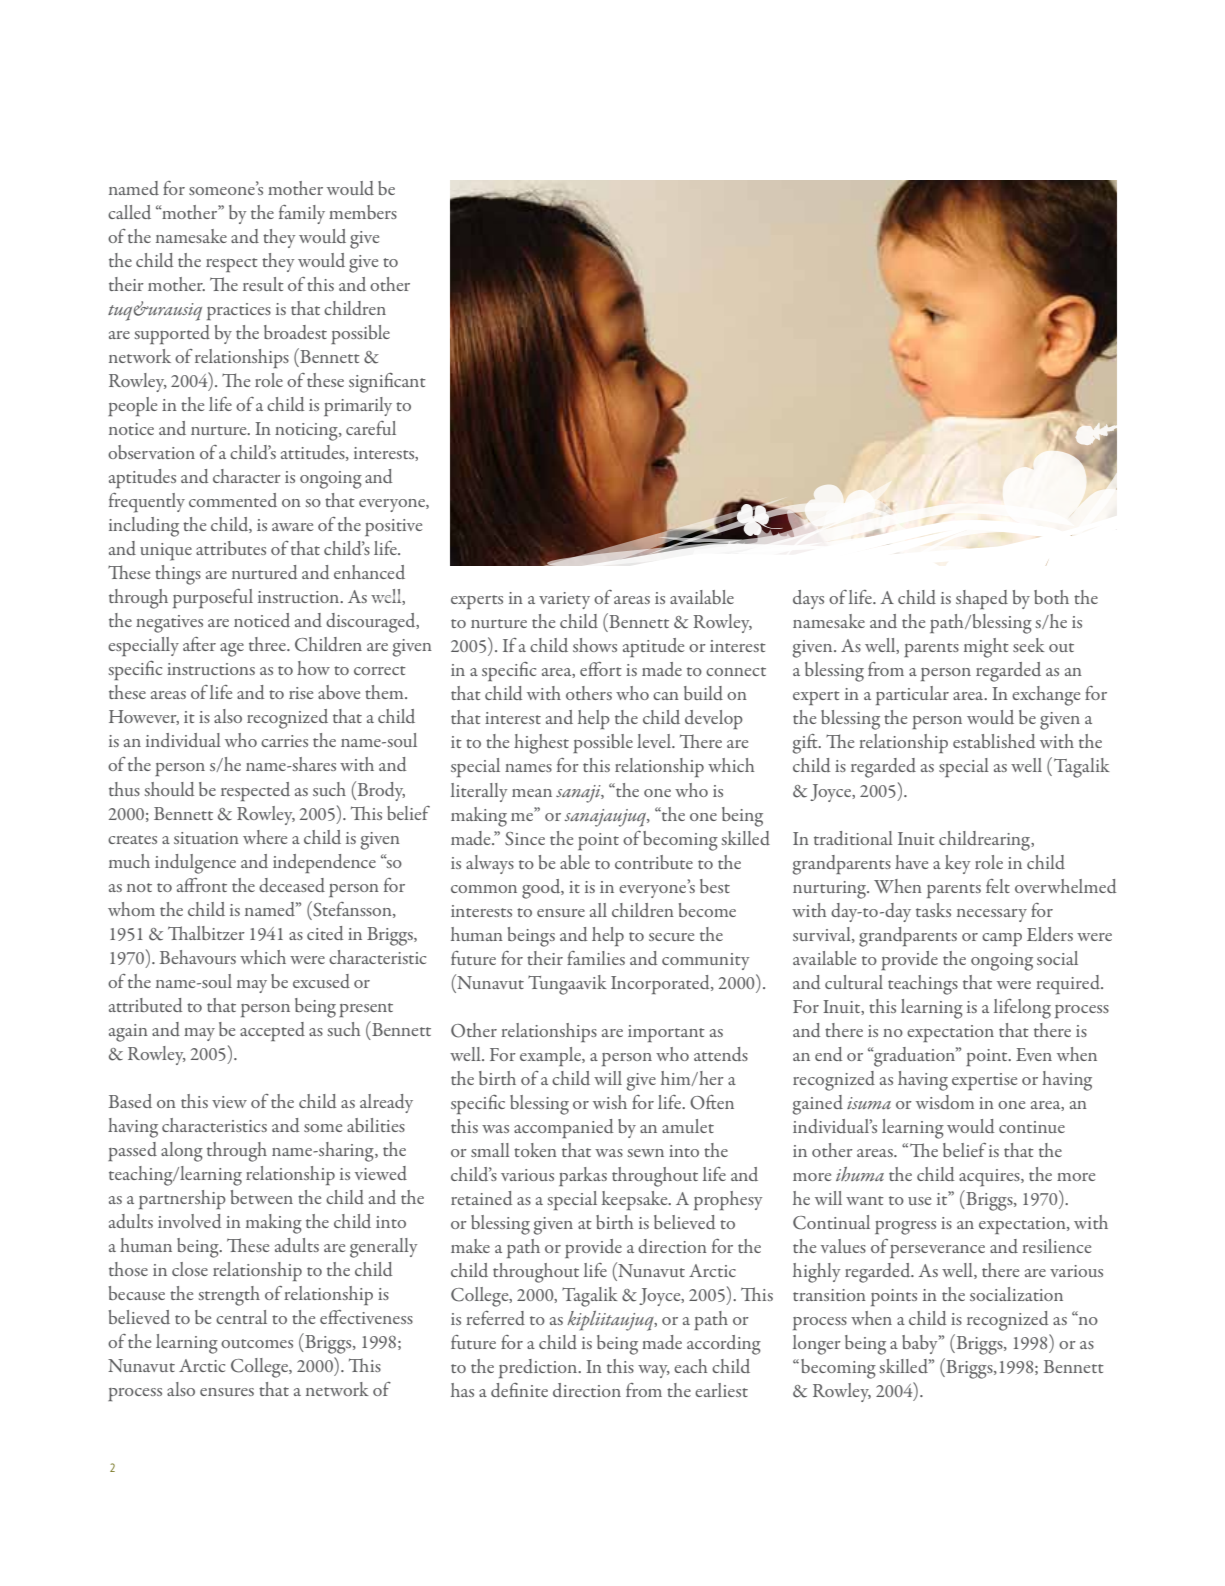 This screenshot has height=1586, width=1225. What do you see at coordinates (263, 284) in the screenshot?
I see `result` at bounding box center [263, 284].
